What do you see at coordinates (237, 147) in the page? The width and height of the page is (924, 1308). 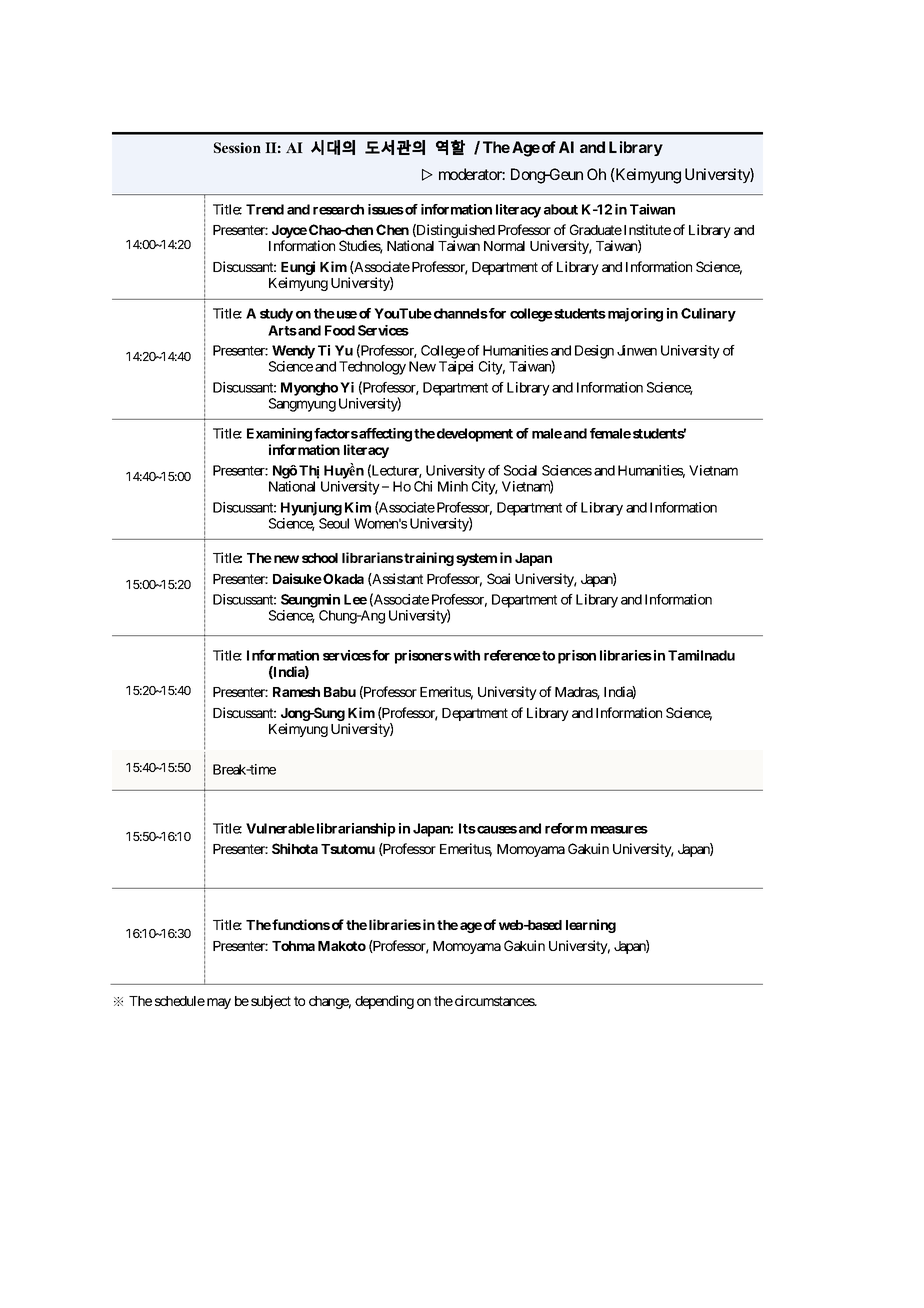 I see `Session` at bounding box center [237, 147].
